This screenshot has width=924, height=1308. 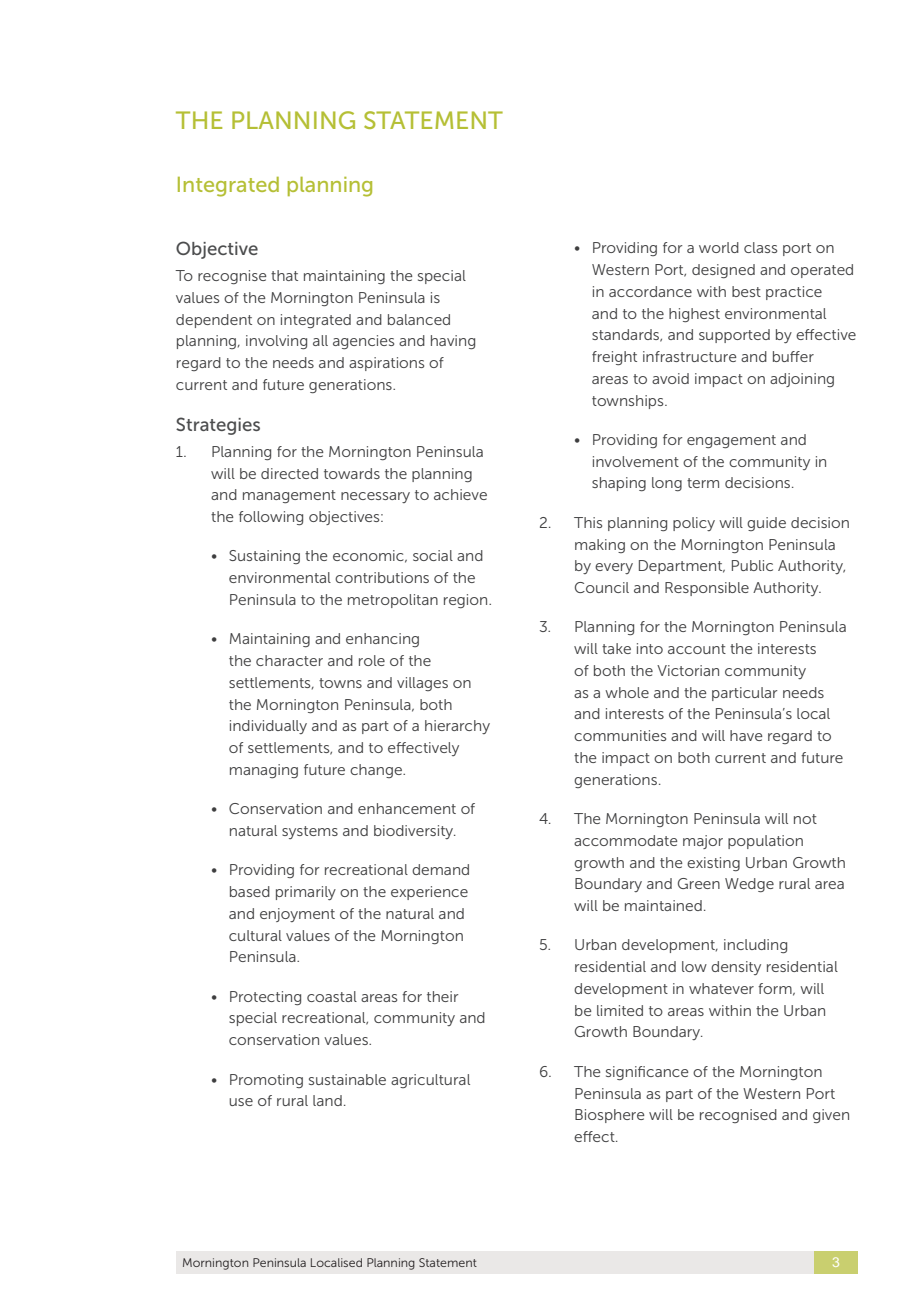 I want to click on best, so click(x=746, y=291).
